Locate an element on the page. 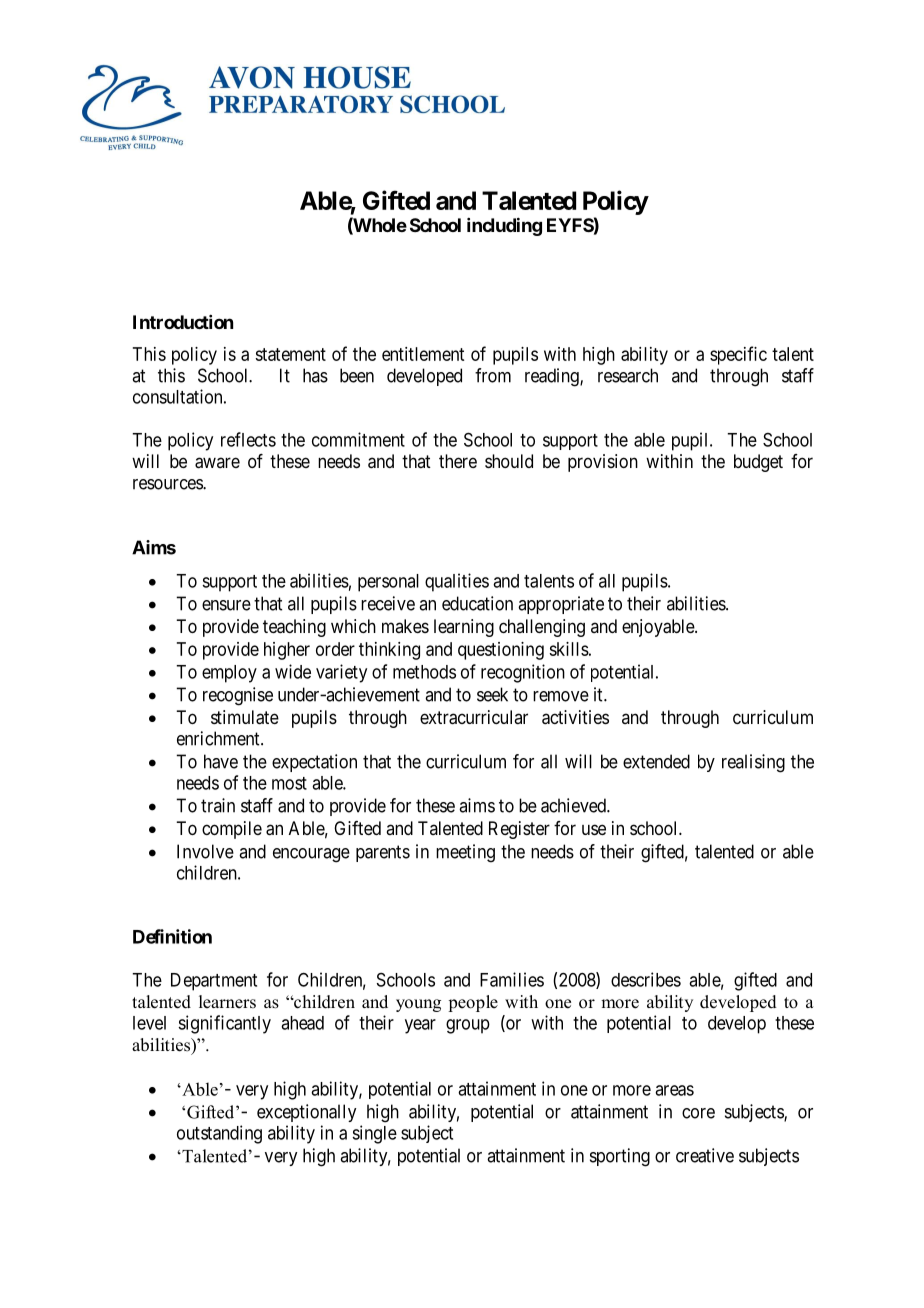  core is located at coordinates (698, 1113).
